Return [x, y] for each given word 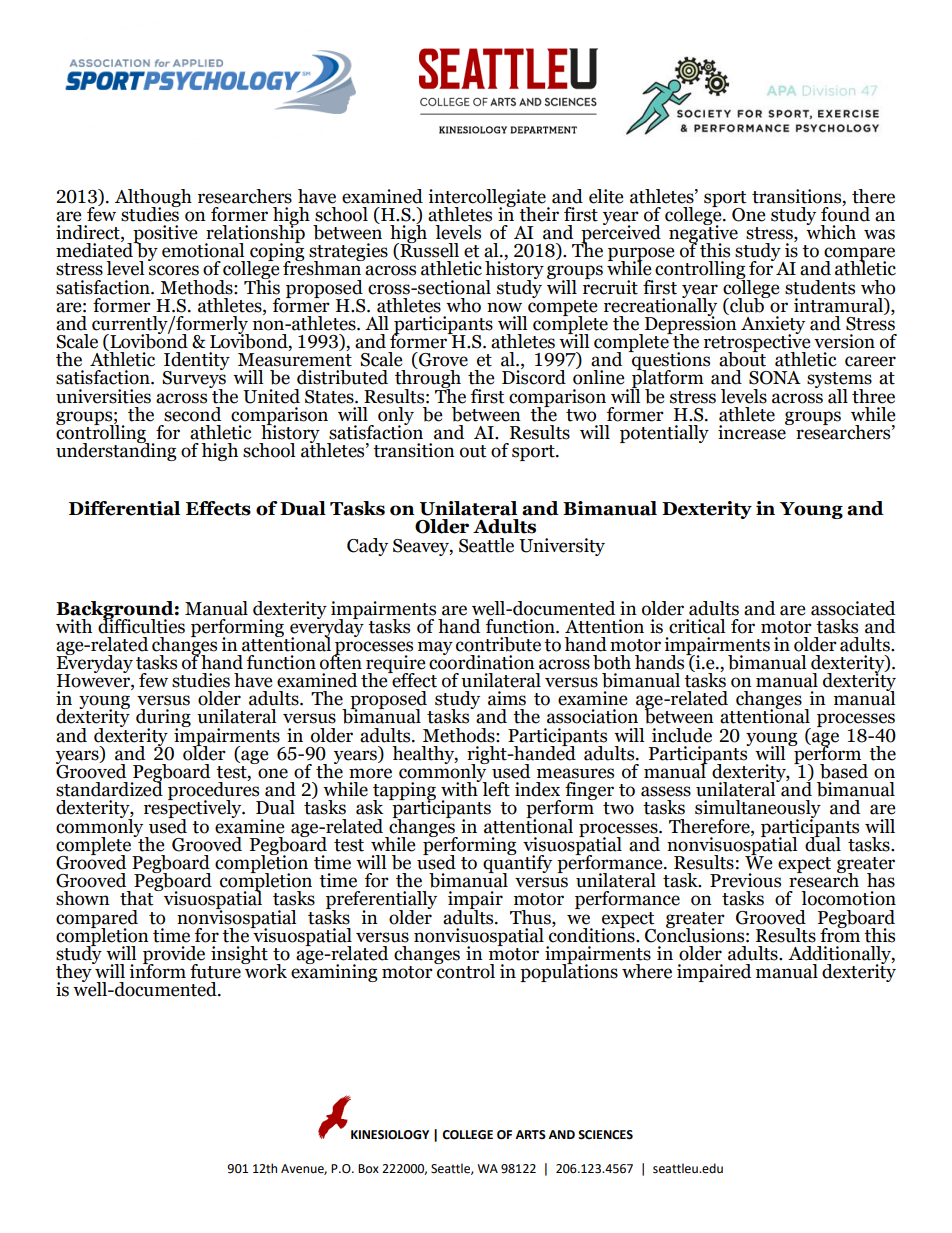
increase [753, 431]
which [831, 231]
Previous [745, 880]
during [163, 719]
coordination [482, 661]
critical [697, 626]
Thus [531, 917]
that [138, 897]
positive [164, 235]
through [428, 379]
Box [368, 1168]
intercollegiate [488, 199]
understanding [116, 451]
